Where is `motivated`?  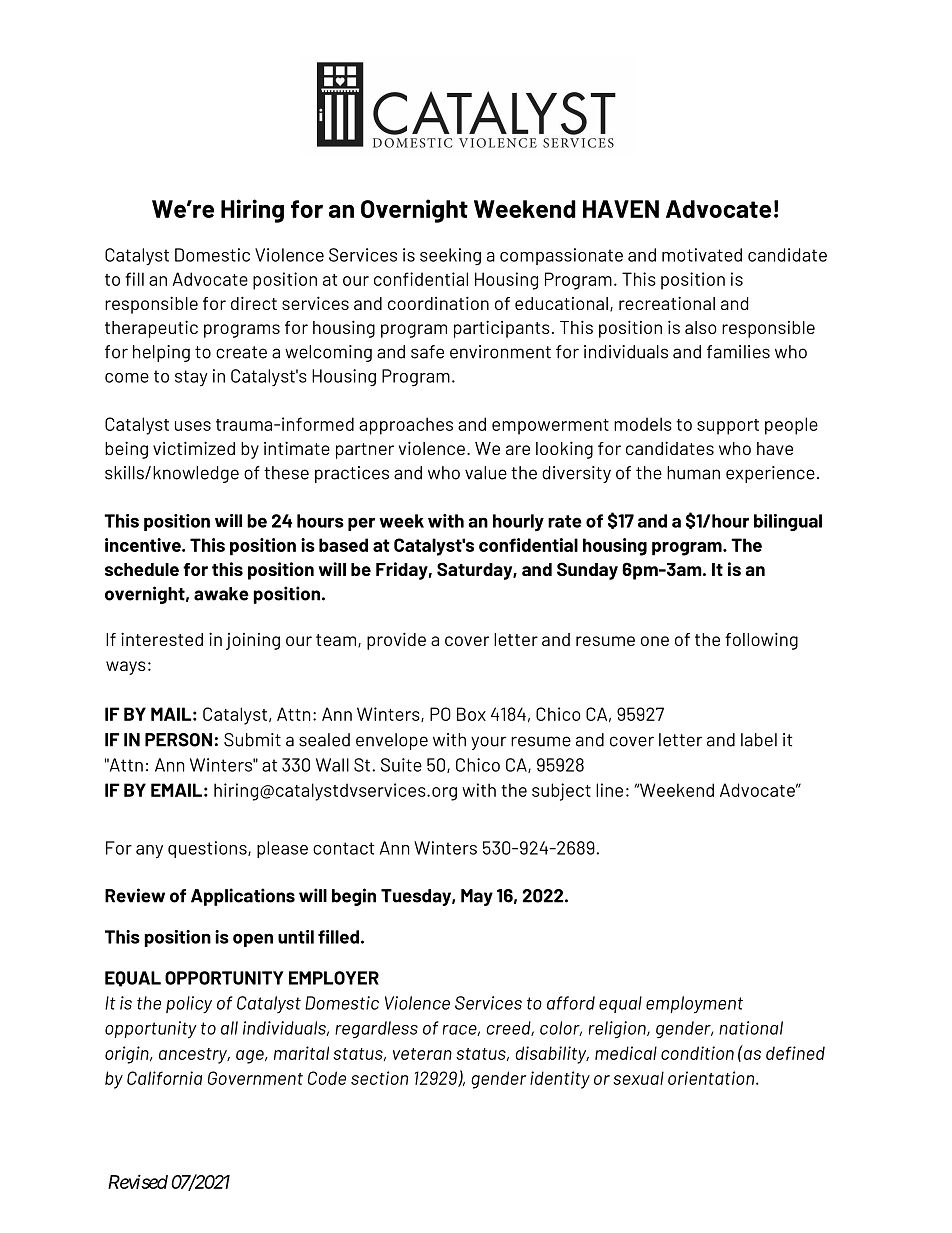
motivated is located at coordinates (702, 255).
